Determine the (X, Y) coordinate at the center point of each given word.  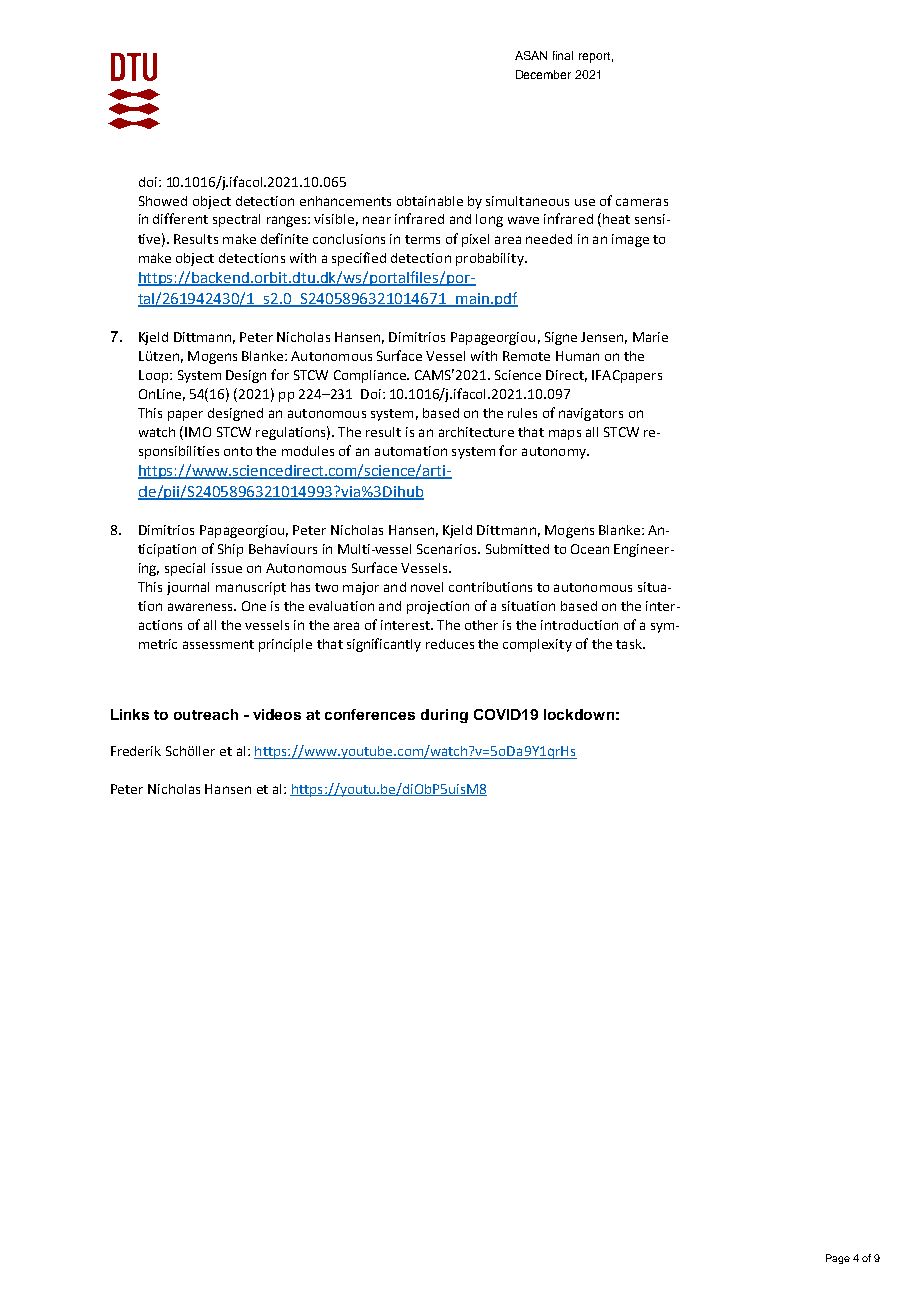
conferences (370, 714)
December (543, 74)
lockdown (579, 714)
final (563, 55)
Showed (163, 201)
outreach (206, 714)
